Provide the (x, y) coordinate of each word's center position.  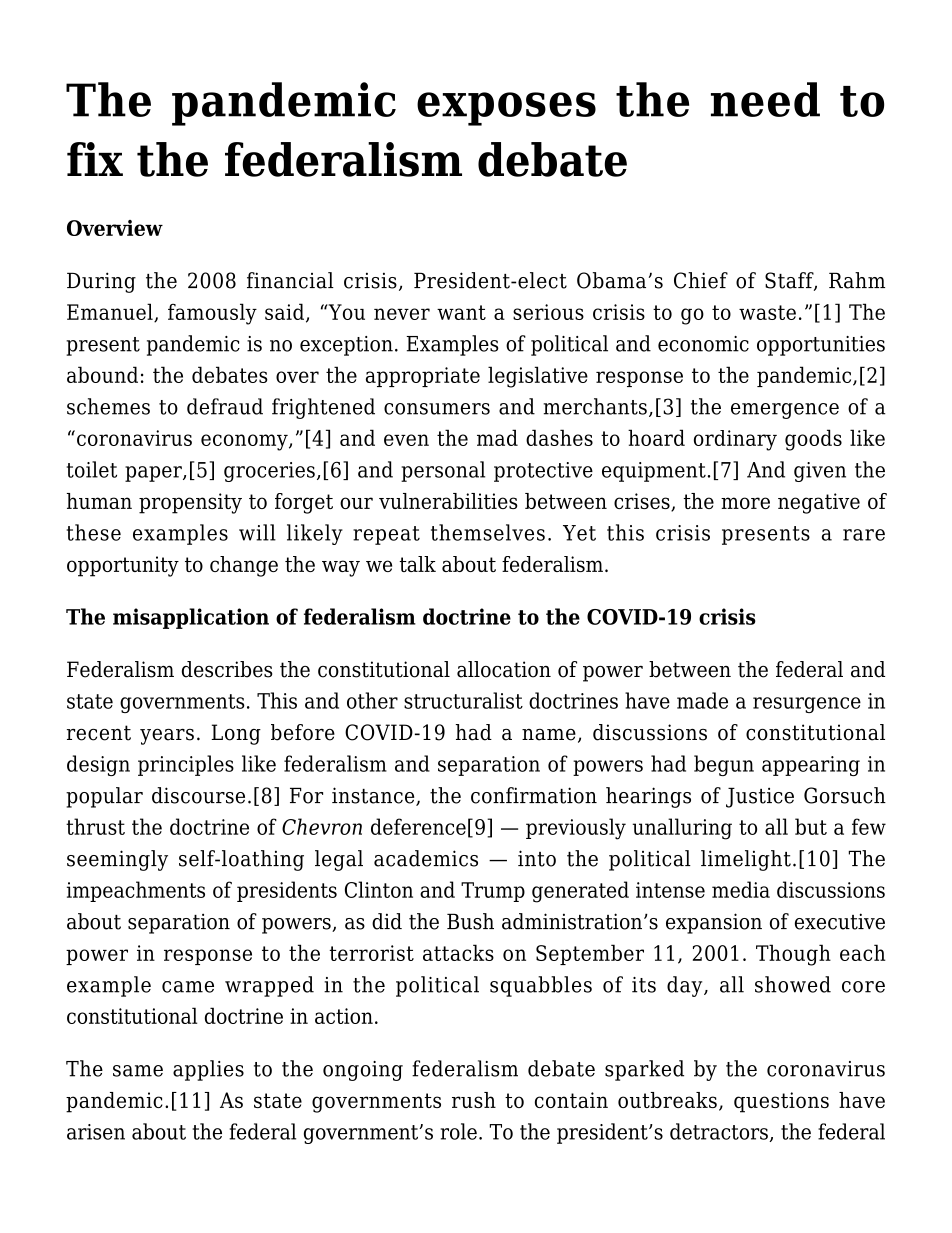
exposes (506, 109)
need (765, 99)
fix (95, 159)
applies (208, 1070)
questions (781, 1102)
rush (474, 1100)
